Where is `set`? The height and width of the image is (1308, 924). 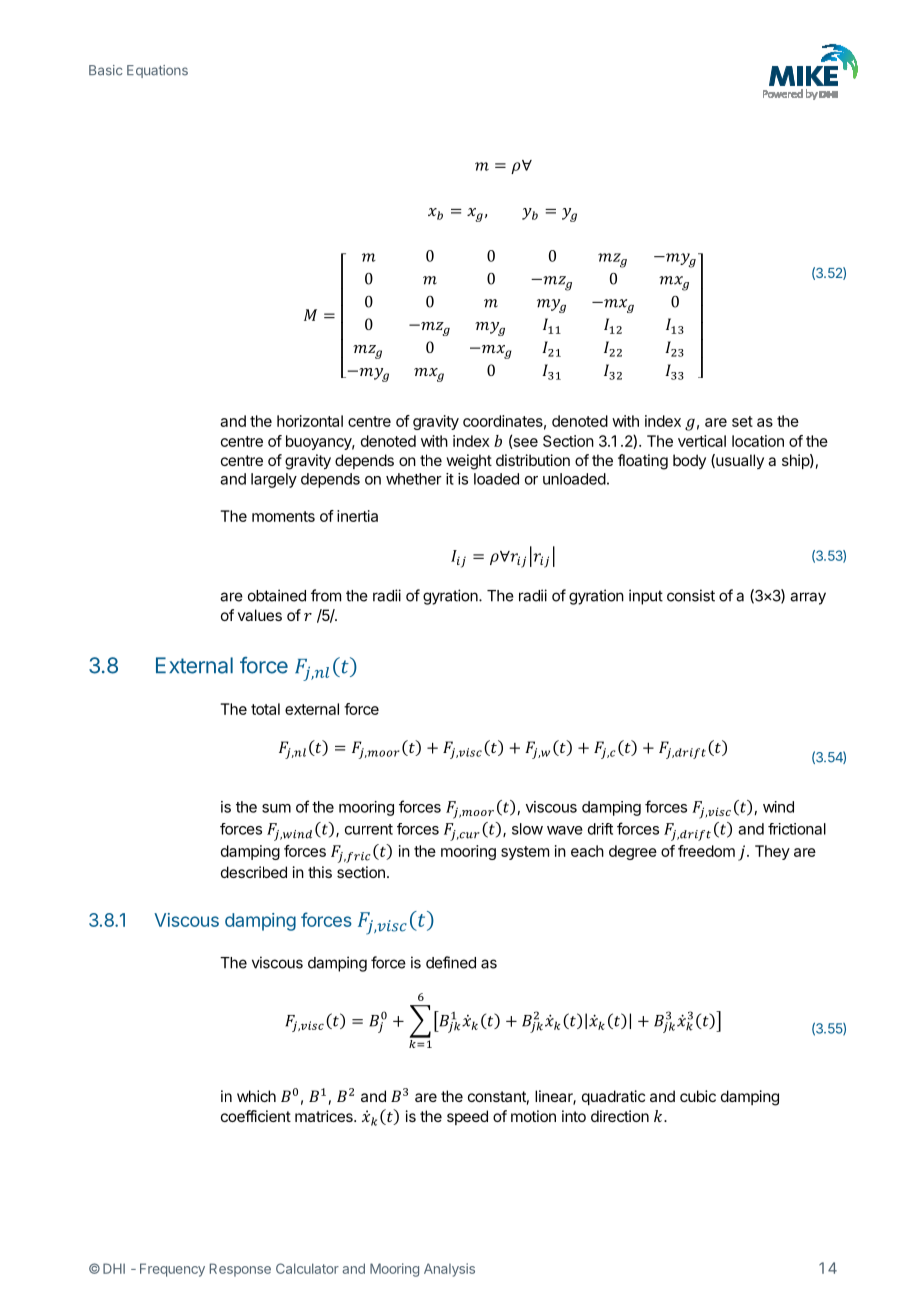
set is located at coordinates (742, 421).
